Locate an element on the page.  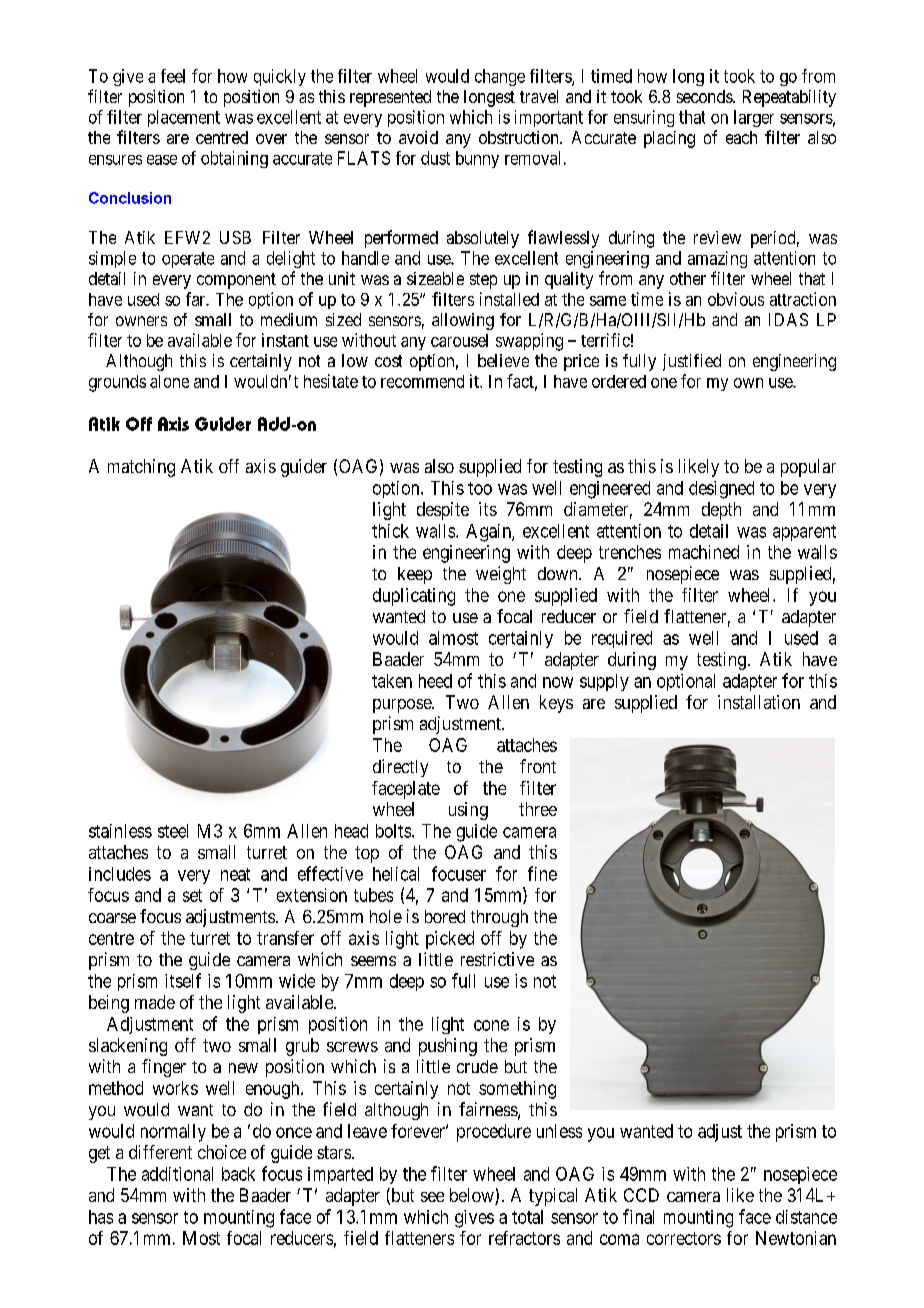
installation is located at coordinates (759, 702).
